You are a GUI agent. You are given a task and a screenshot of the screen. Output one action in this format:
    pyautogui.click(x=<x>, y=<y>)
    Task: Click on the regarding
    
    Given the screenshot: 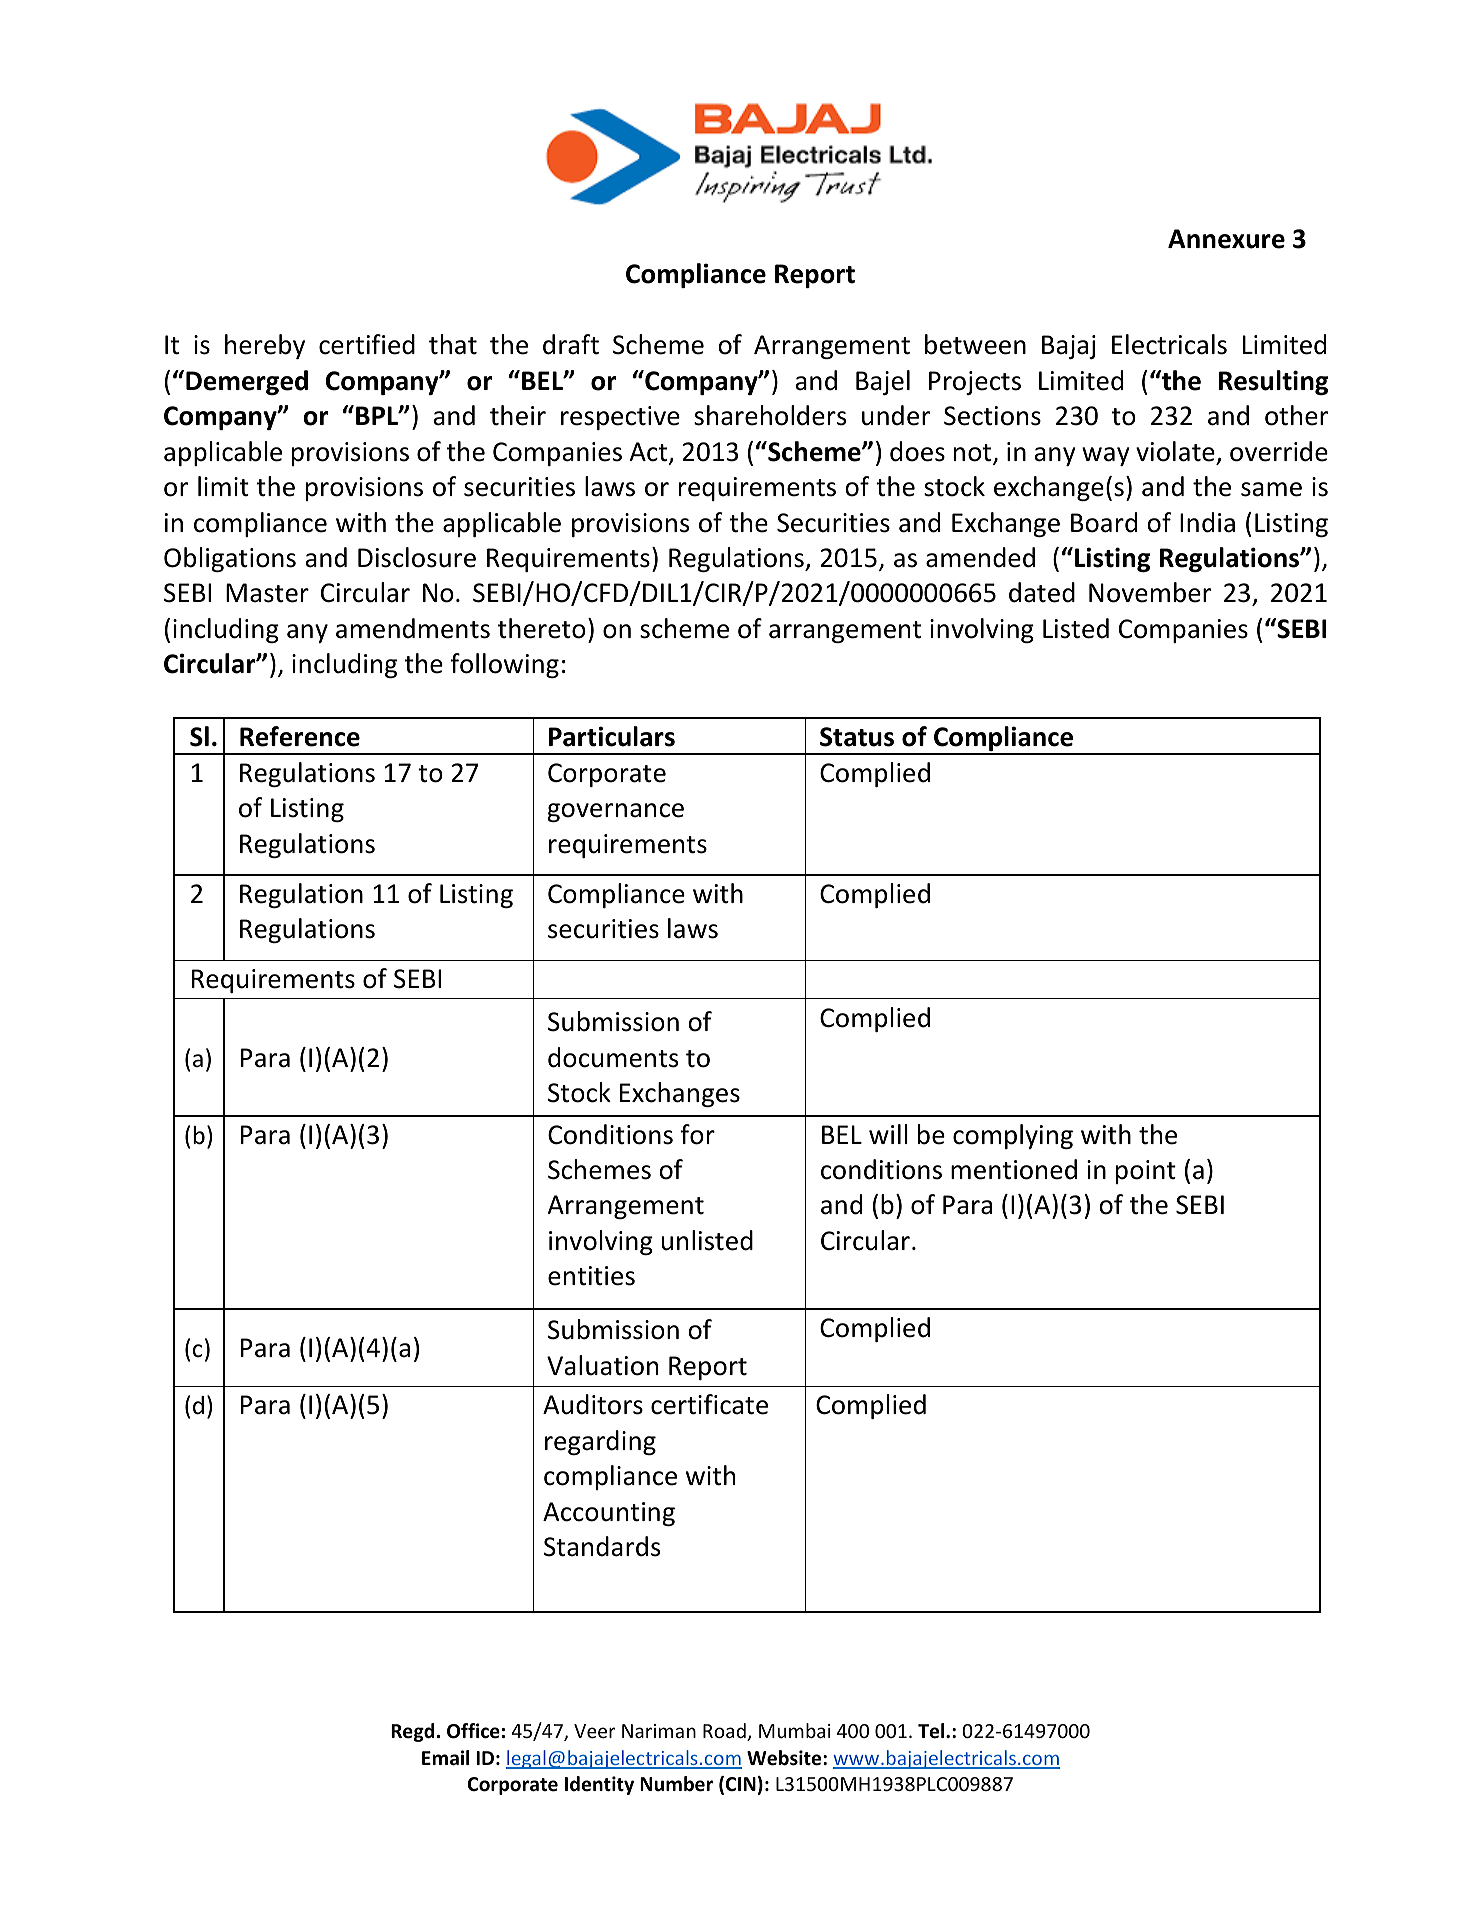 What is the action you would take?
    pyautogui.click(x=600, y=1442)
